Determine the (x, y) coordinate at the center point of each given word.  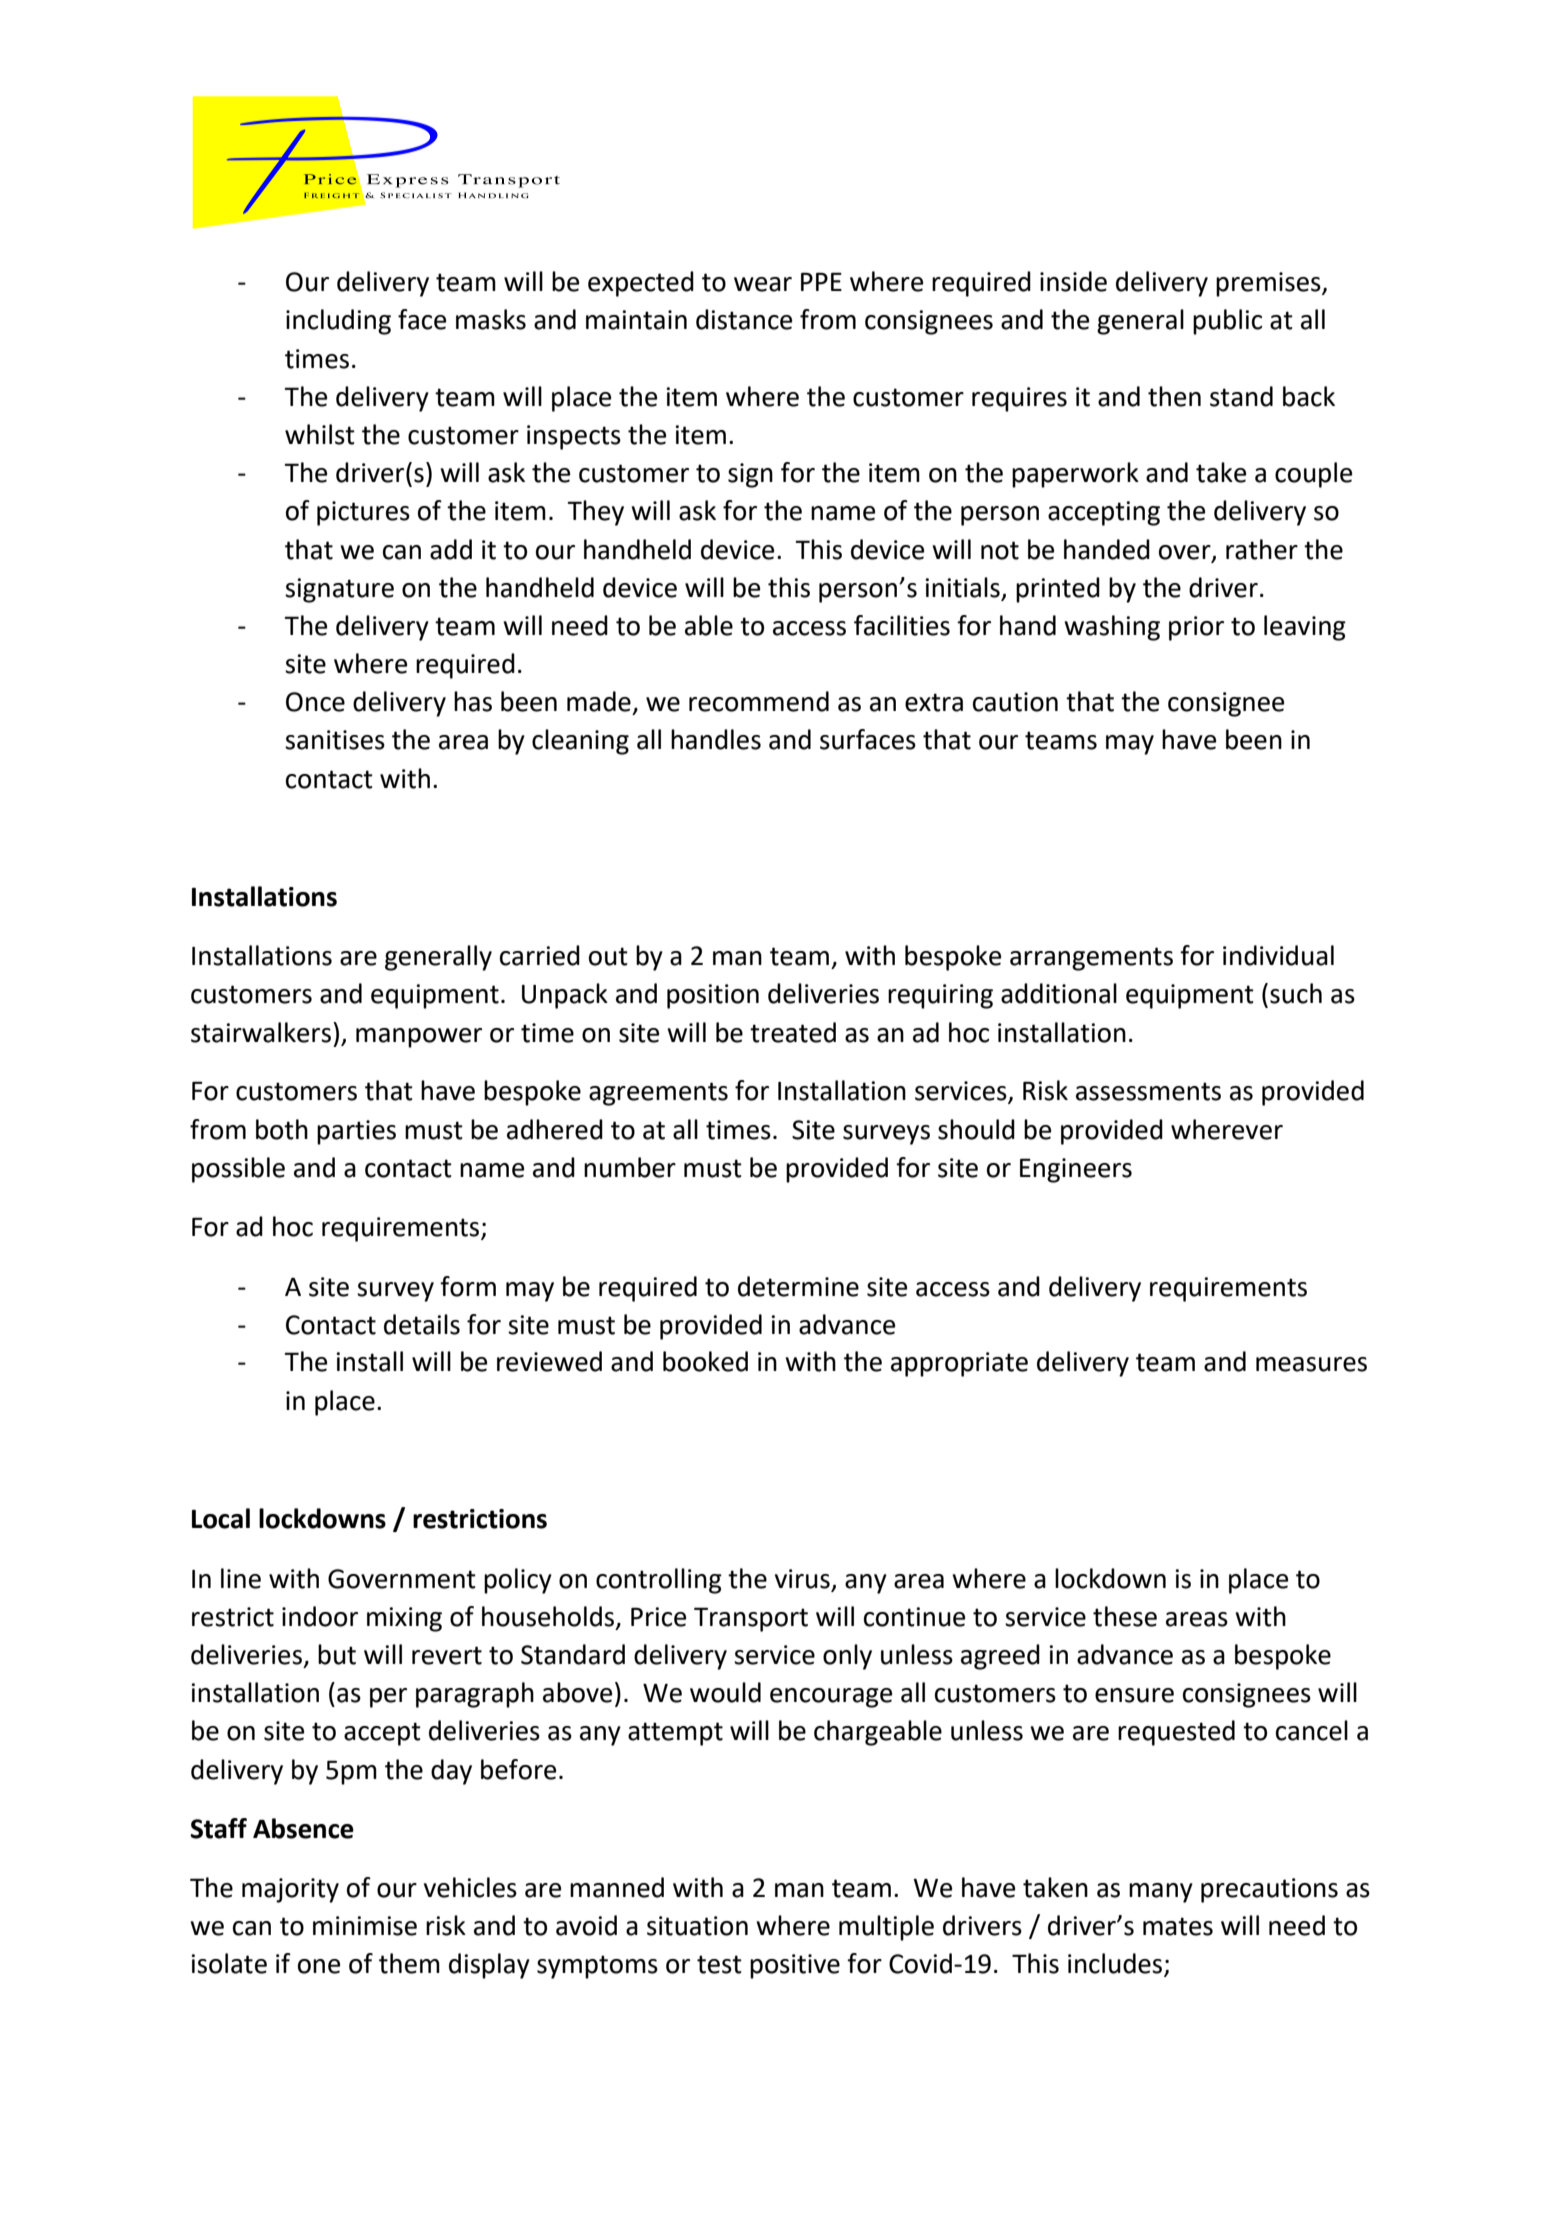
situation (697, 1926)
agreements (658, 1094)
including (338, 322)
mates (1178, 1926)
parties (356, 1132)
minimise (365, 1926)
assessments (1148, 1091)
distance (744, 319)
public (1227, 322)
